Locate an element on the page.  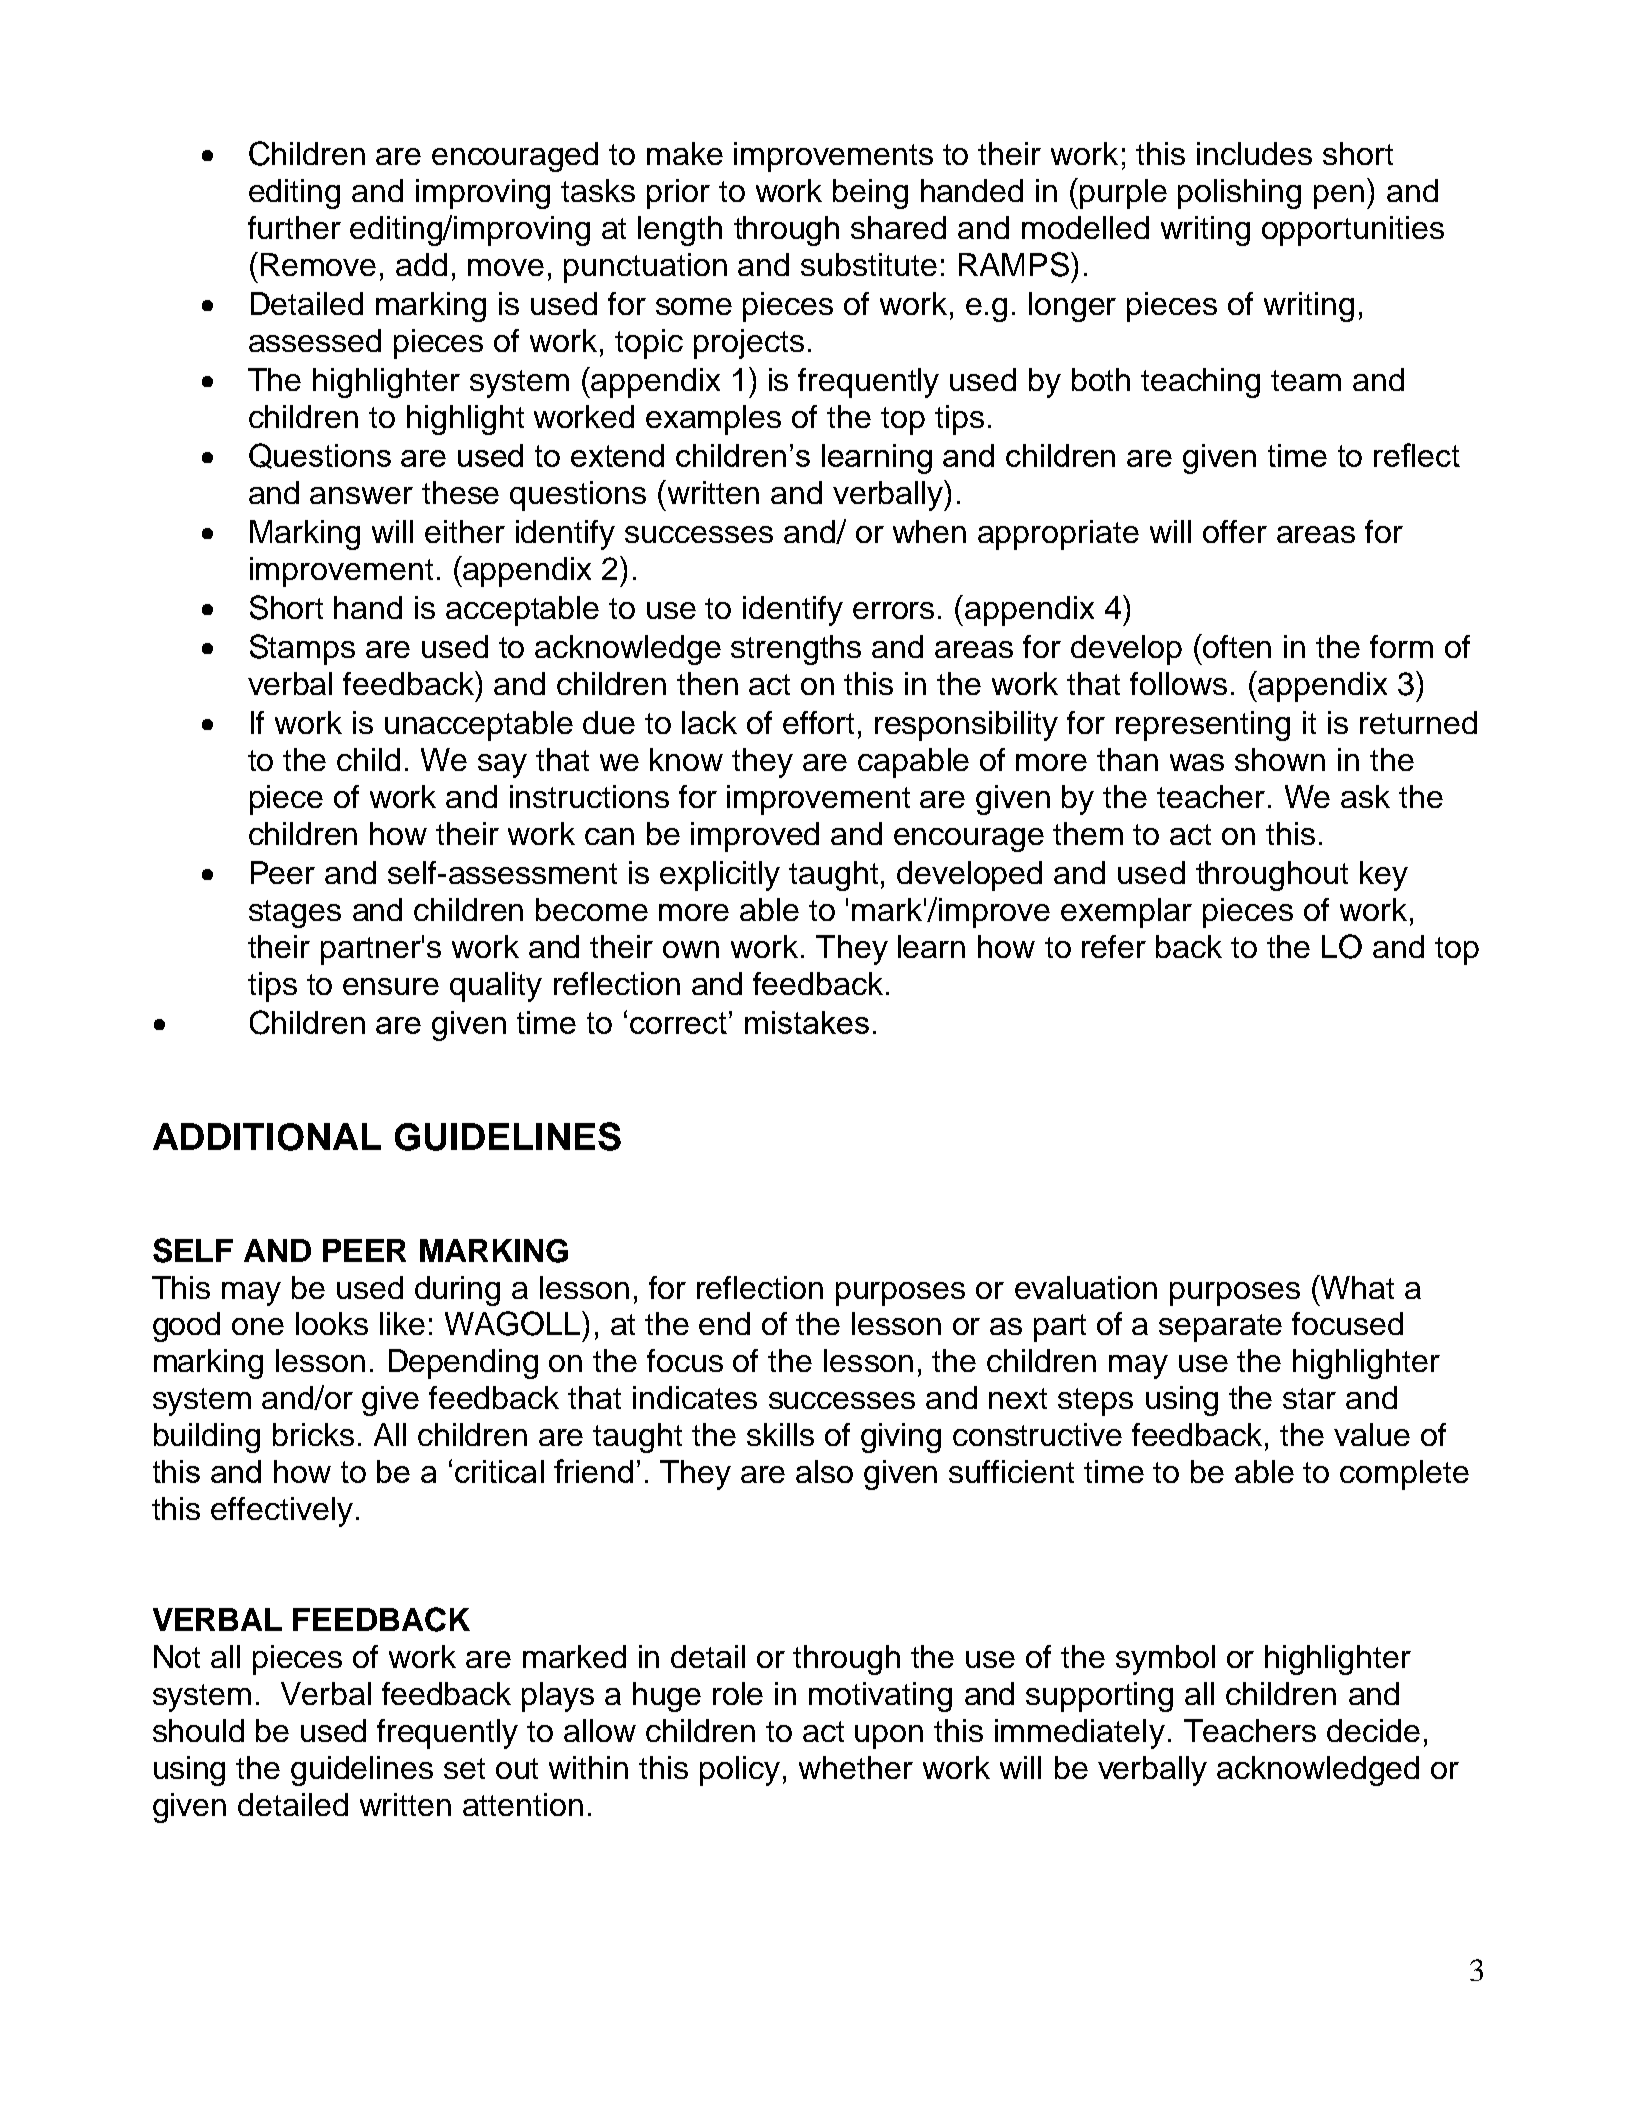
being is located at coordinates (870, 194).
